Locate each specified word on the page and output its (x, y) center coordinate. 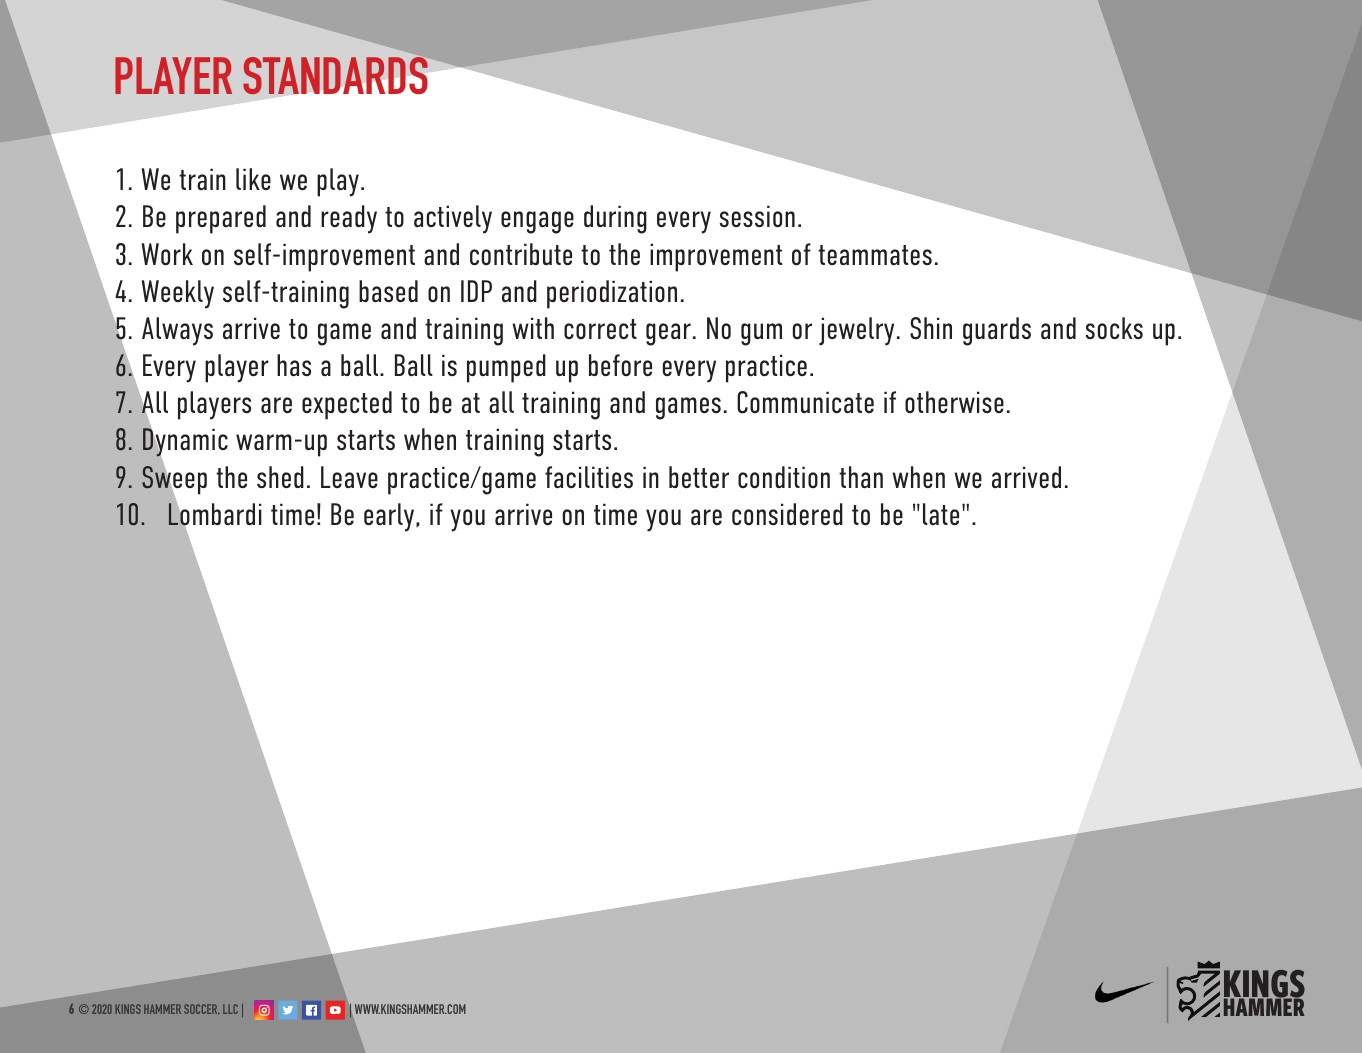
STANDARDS (335, 75)
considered (787, 514)
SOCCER (201, 1009)
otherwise (954, 402)
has (294, 365)
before (620, 365)
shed (280, 477)
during (615, 219)
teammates (875, 255)
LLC (230, 1009)
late (941, 514)
